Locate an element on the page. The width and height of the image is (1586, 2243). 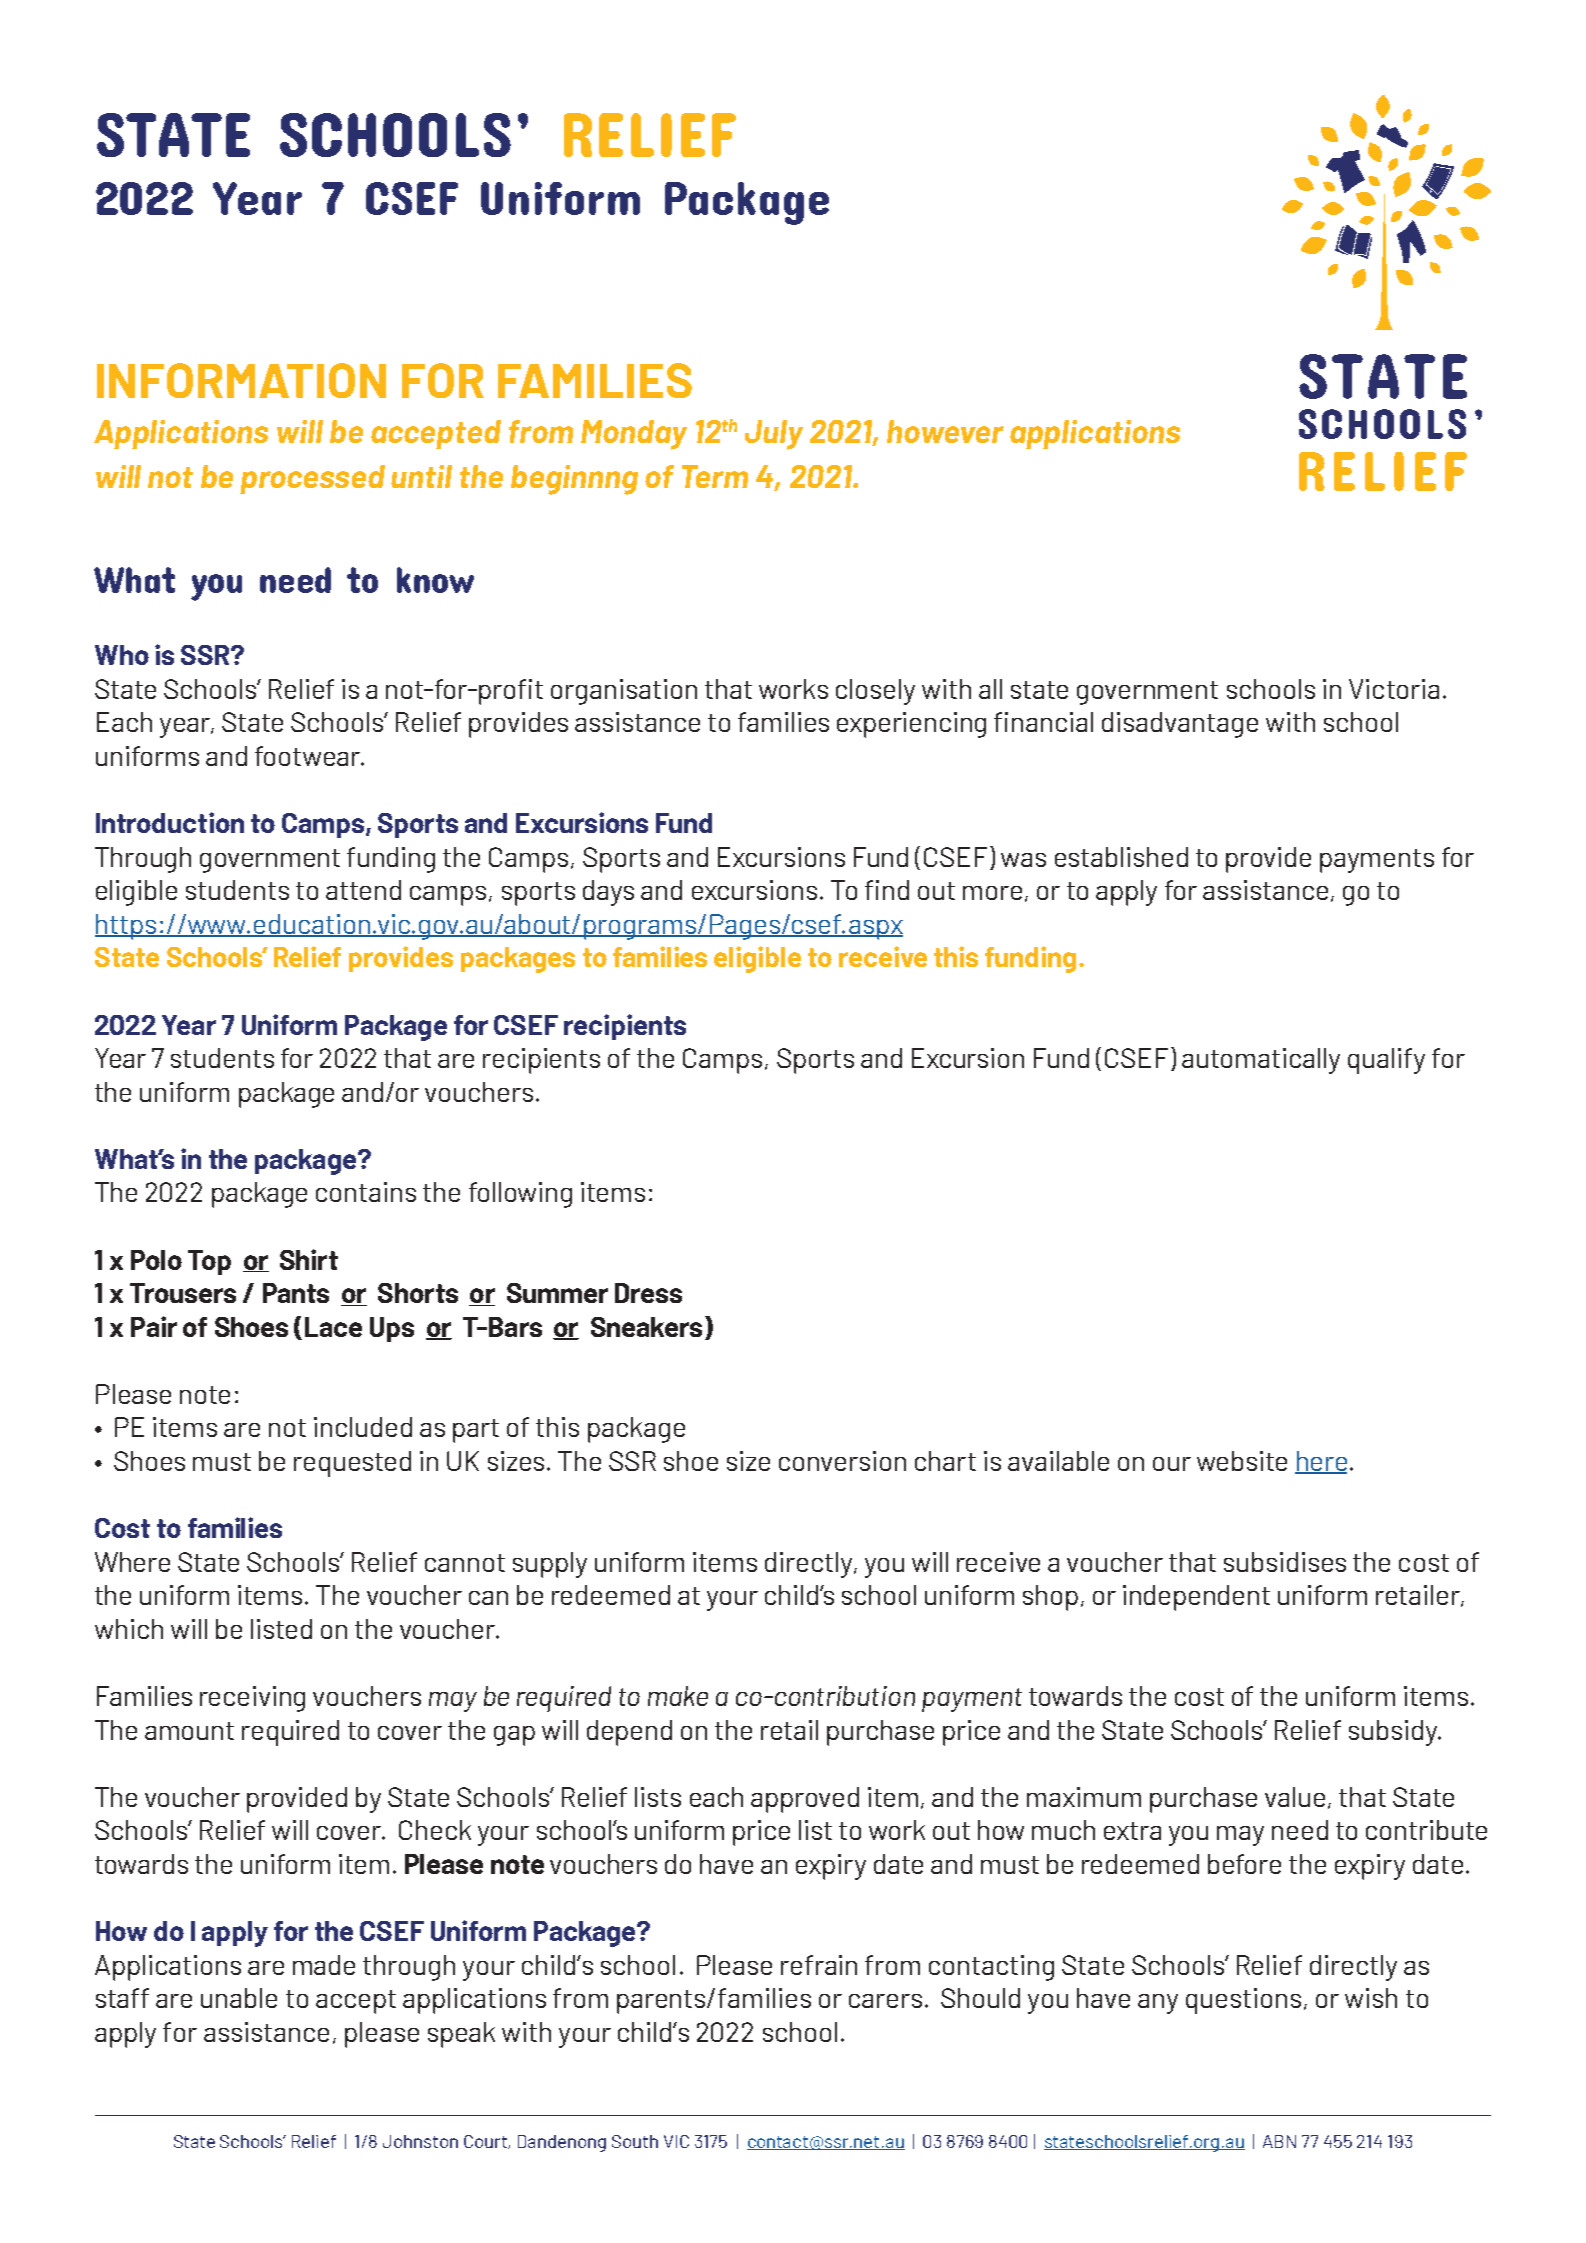
unable is located at coordinates (239, 1998).
